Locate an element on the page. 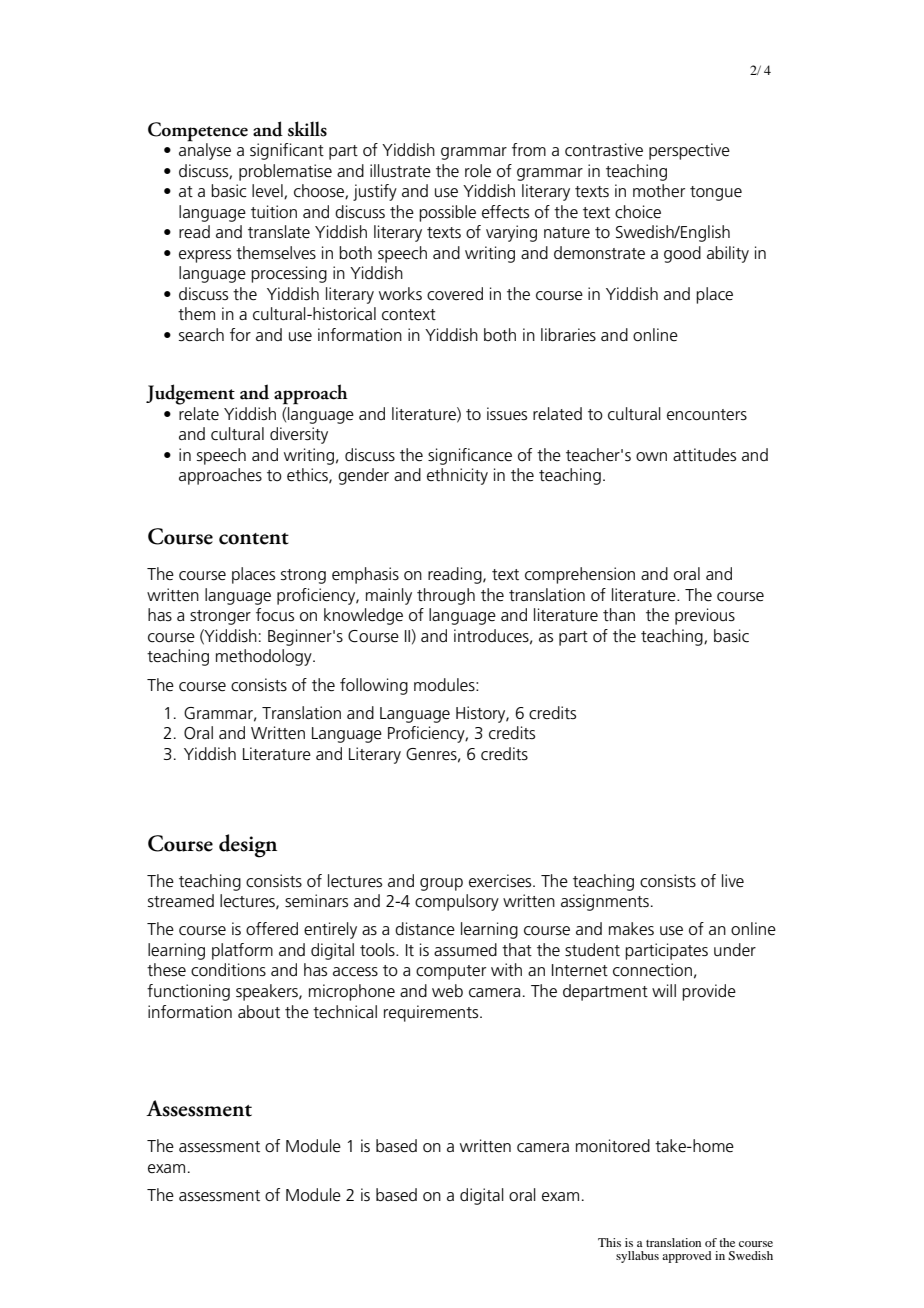  live is located at coordinates (733, 881).
